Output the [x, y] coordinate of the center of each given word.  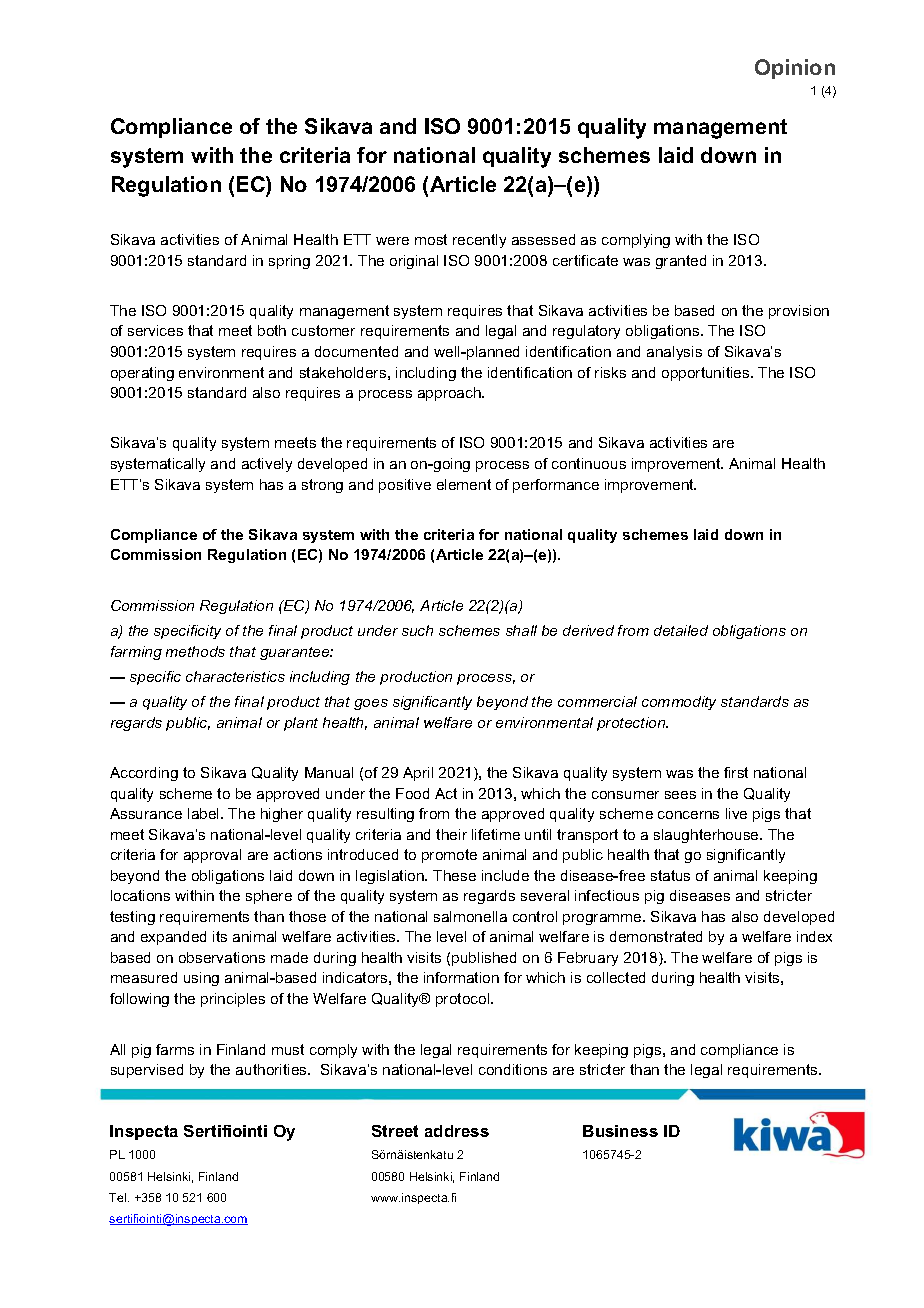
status [670, 875]
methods [195, 651]
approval [212, 856]
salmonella [470, 916]
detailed [681, 630]
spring [289, 262]
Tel [119, 1197]
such [417, 630]
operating [142, 374]
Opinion [795, 69]
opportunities [707, 374]
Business [620, 1131]
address [457, 1131]
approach [450, 394]
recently [479, 241]
